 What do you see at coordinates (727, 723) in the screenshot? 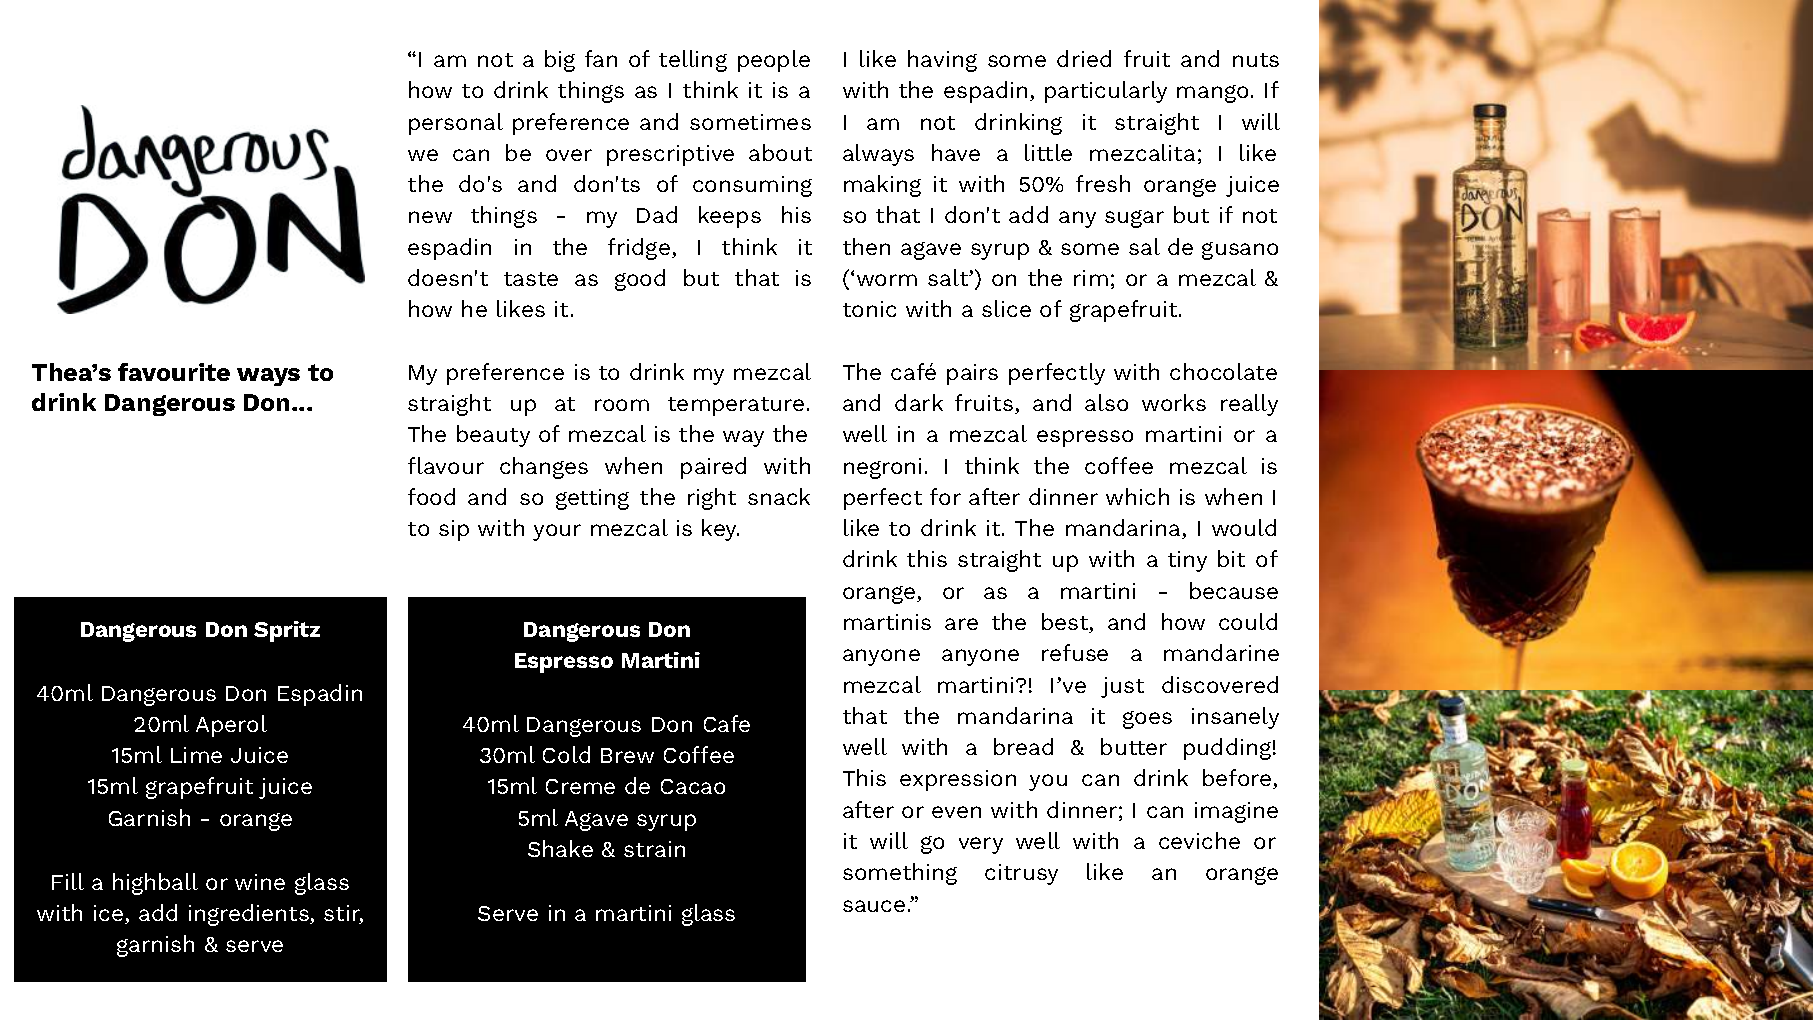
I see `Cafe` at bounding box center [727, 723].
